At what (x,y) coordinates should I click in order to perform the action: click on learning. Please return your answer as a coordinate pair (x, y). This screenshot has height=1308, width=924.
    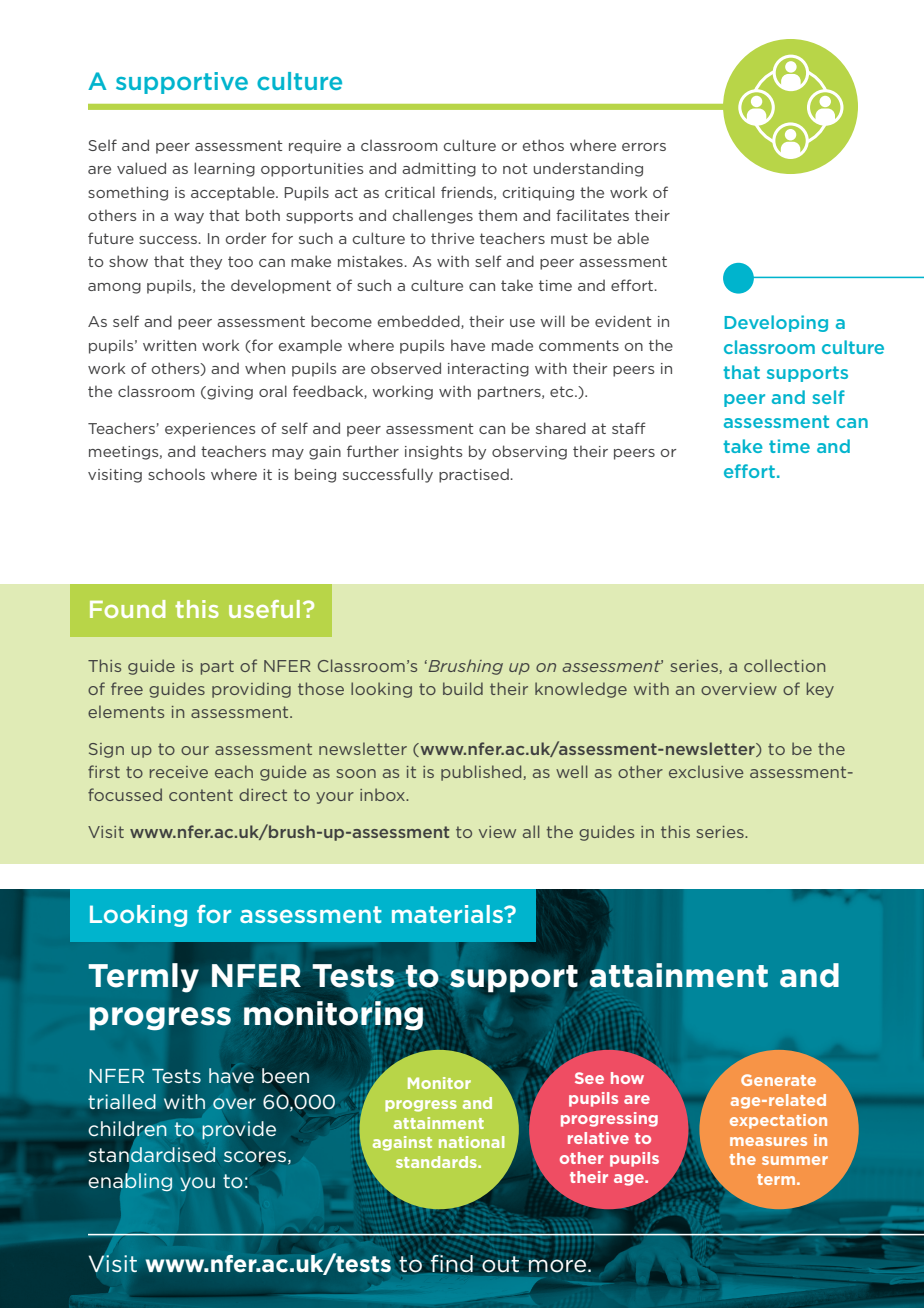
    Looking at the image, I should click on (224, 169).
